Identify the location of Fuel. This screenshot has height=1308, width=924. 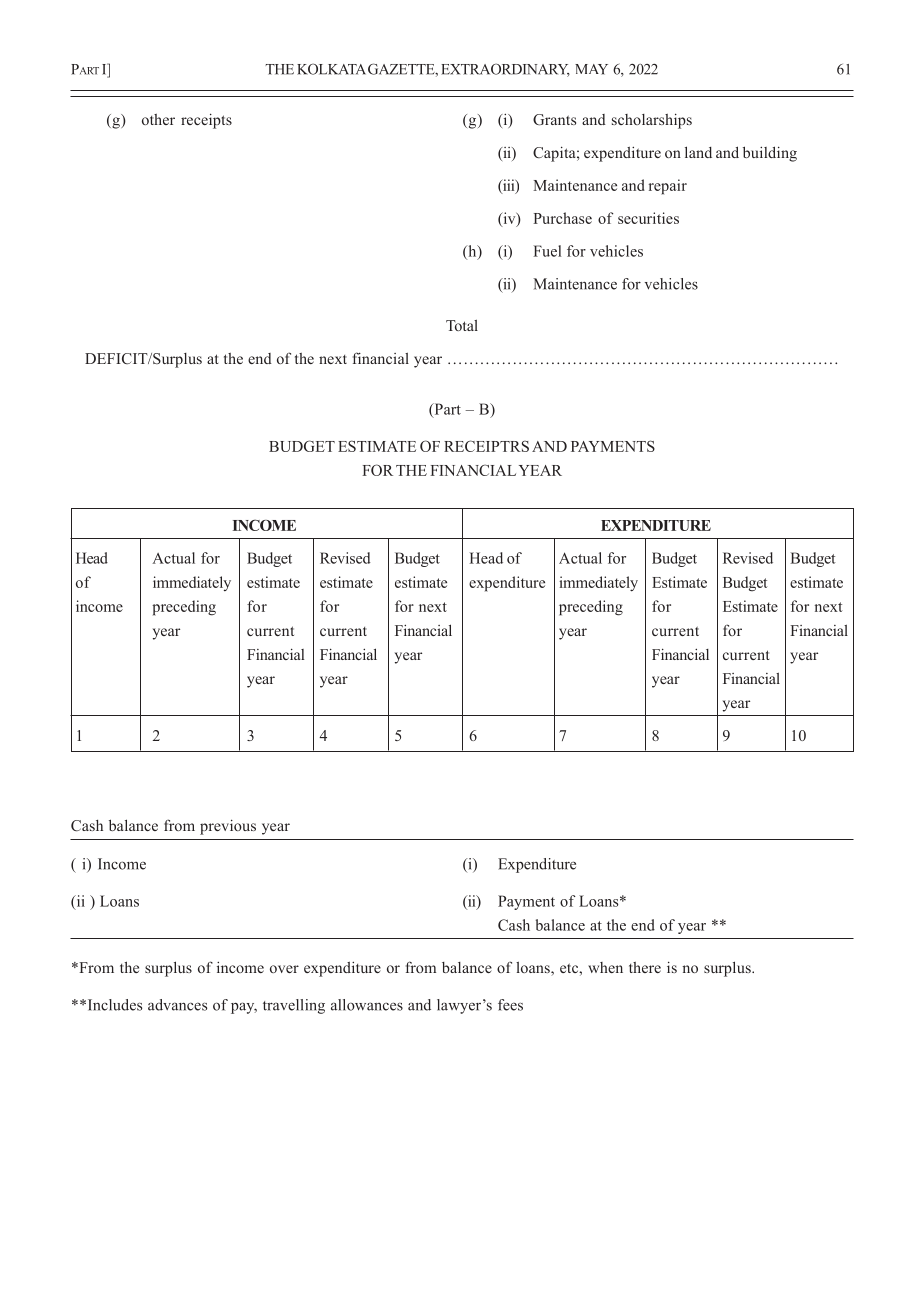
(547, 251).
